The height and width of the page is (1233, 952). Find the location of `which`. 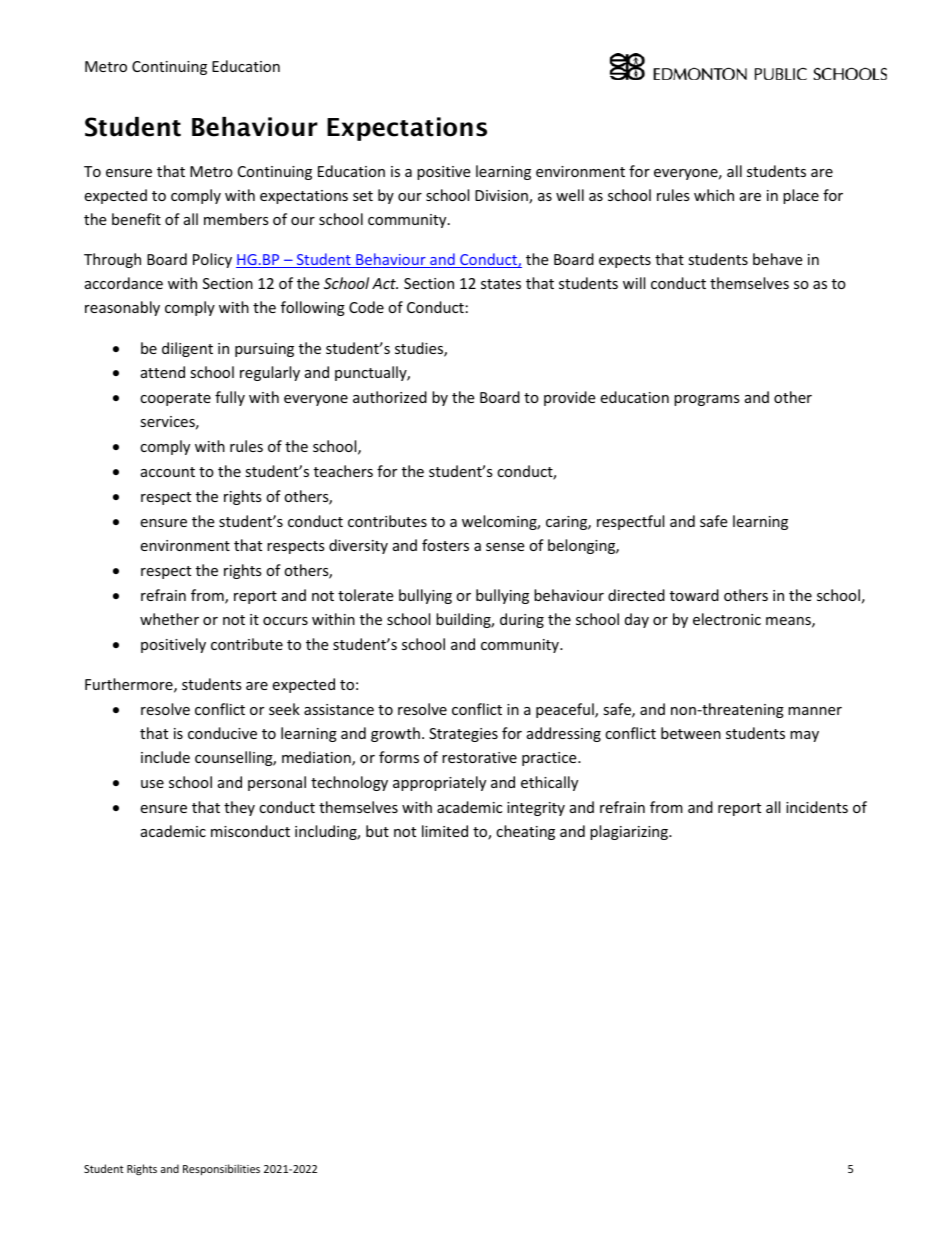

which is located at coordinates (714, 195).
